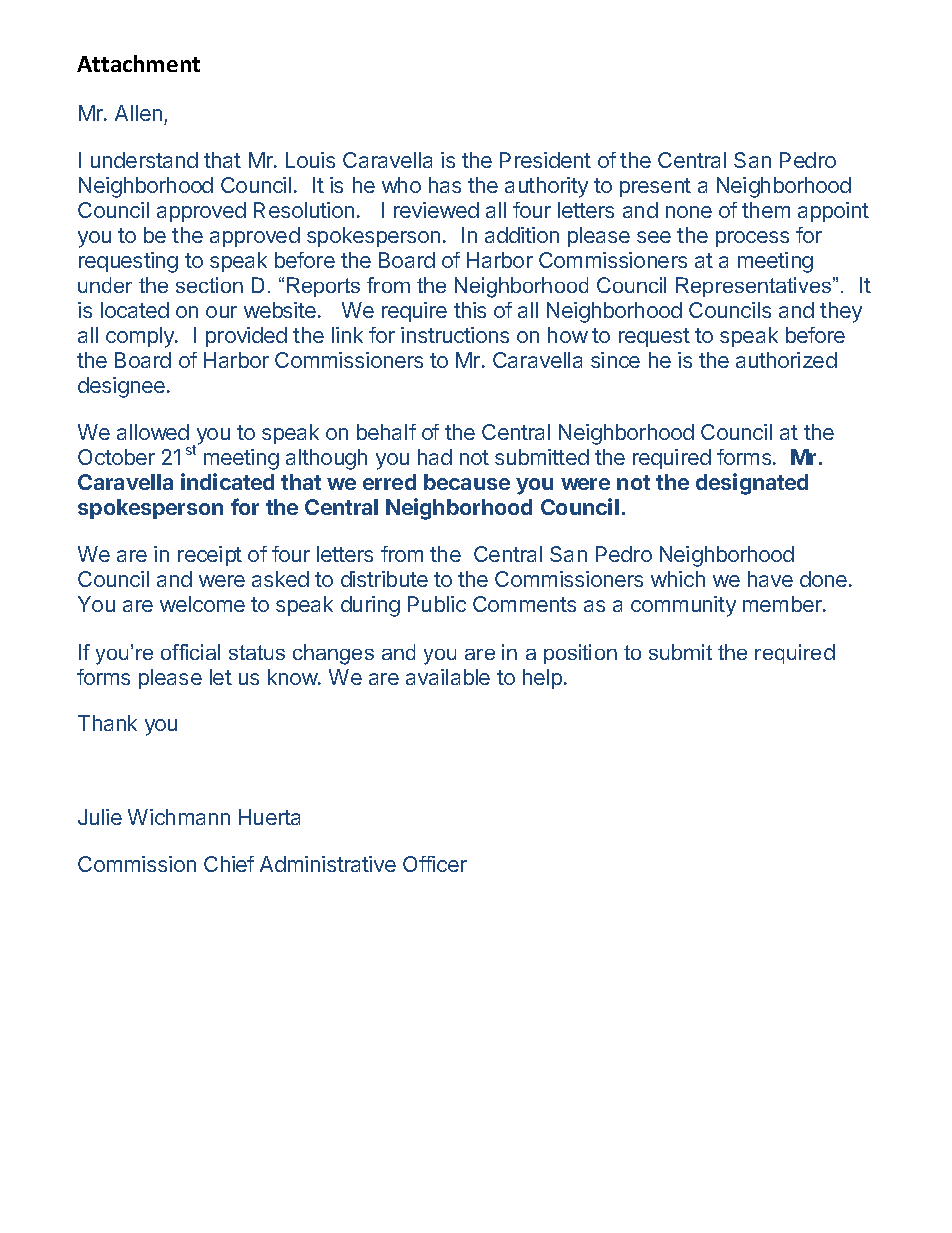  What do you see at coordinates (766, 210) in the image?
I see `them` at bounding box center [766, 210].
